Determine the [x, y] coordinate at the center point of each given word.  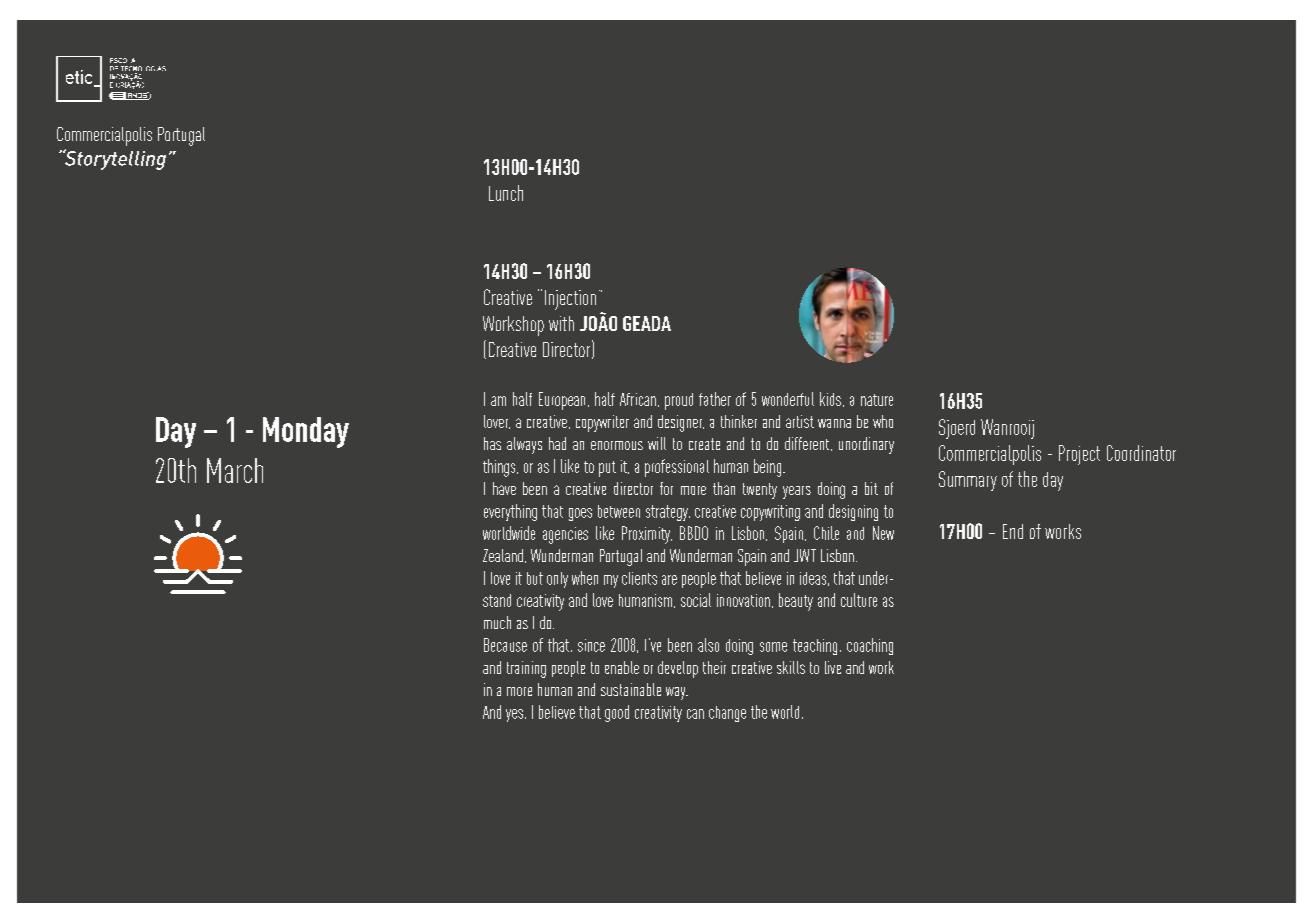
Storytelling [114, 159]
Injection [570, 300]
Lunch [506, 193]
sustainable [631, 689]
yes [516, 715]
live [833, 667]
